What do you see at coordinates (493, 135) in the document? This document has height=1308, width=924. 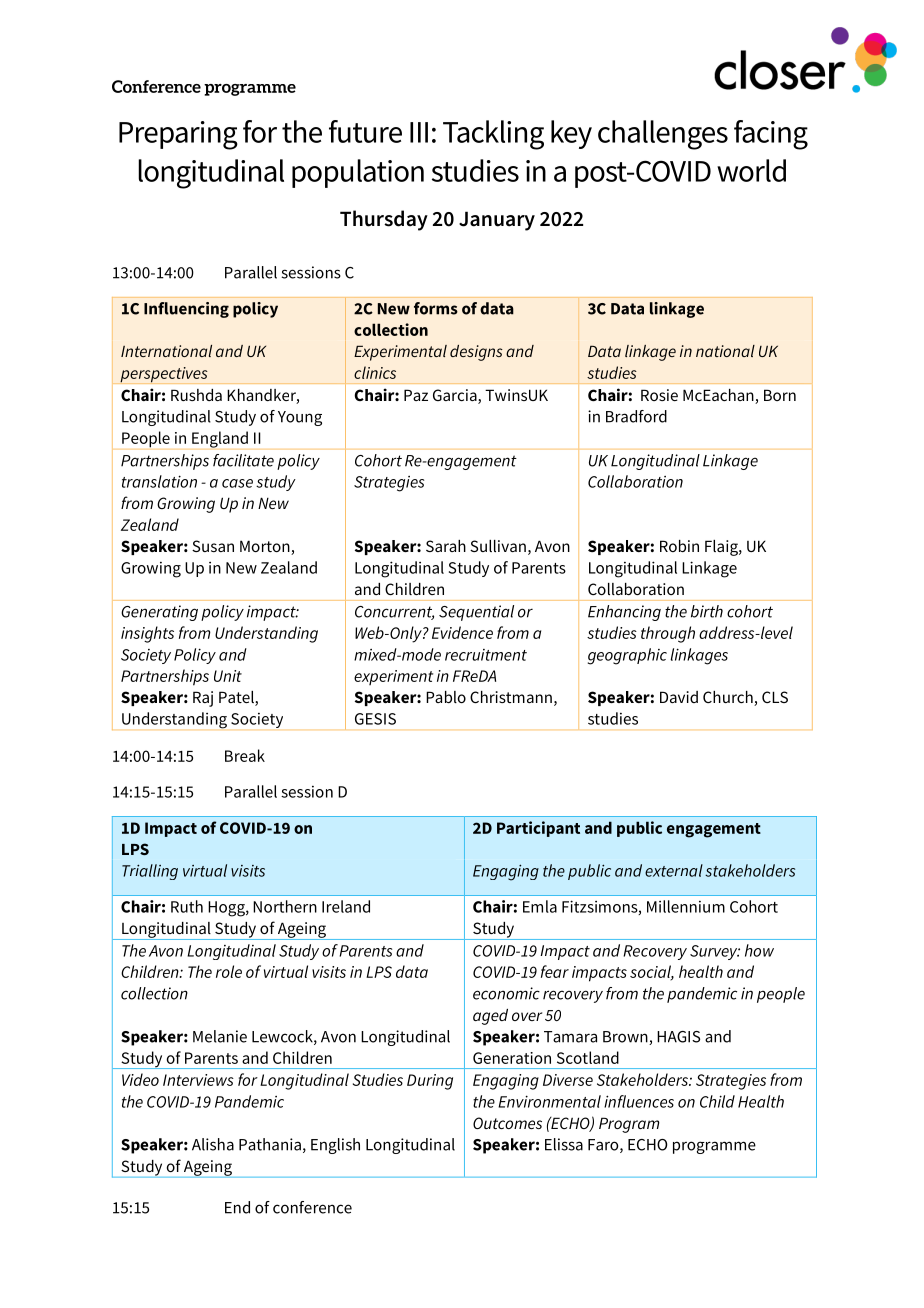 I see `Tackling` at bounding box center [493, 135].
